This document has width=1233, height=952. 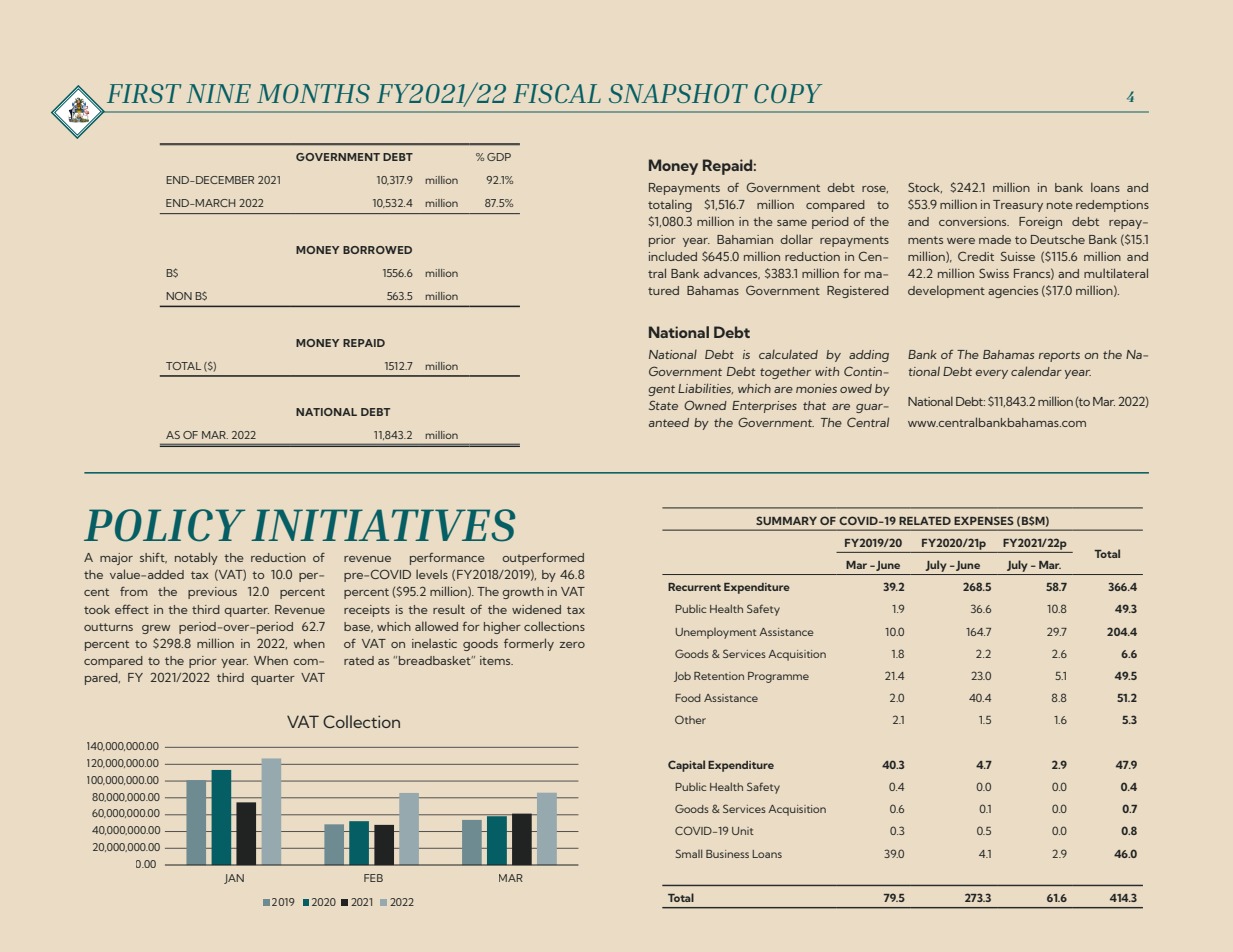 I want to click on FISCAL, so click(x=557, y=93).
